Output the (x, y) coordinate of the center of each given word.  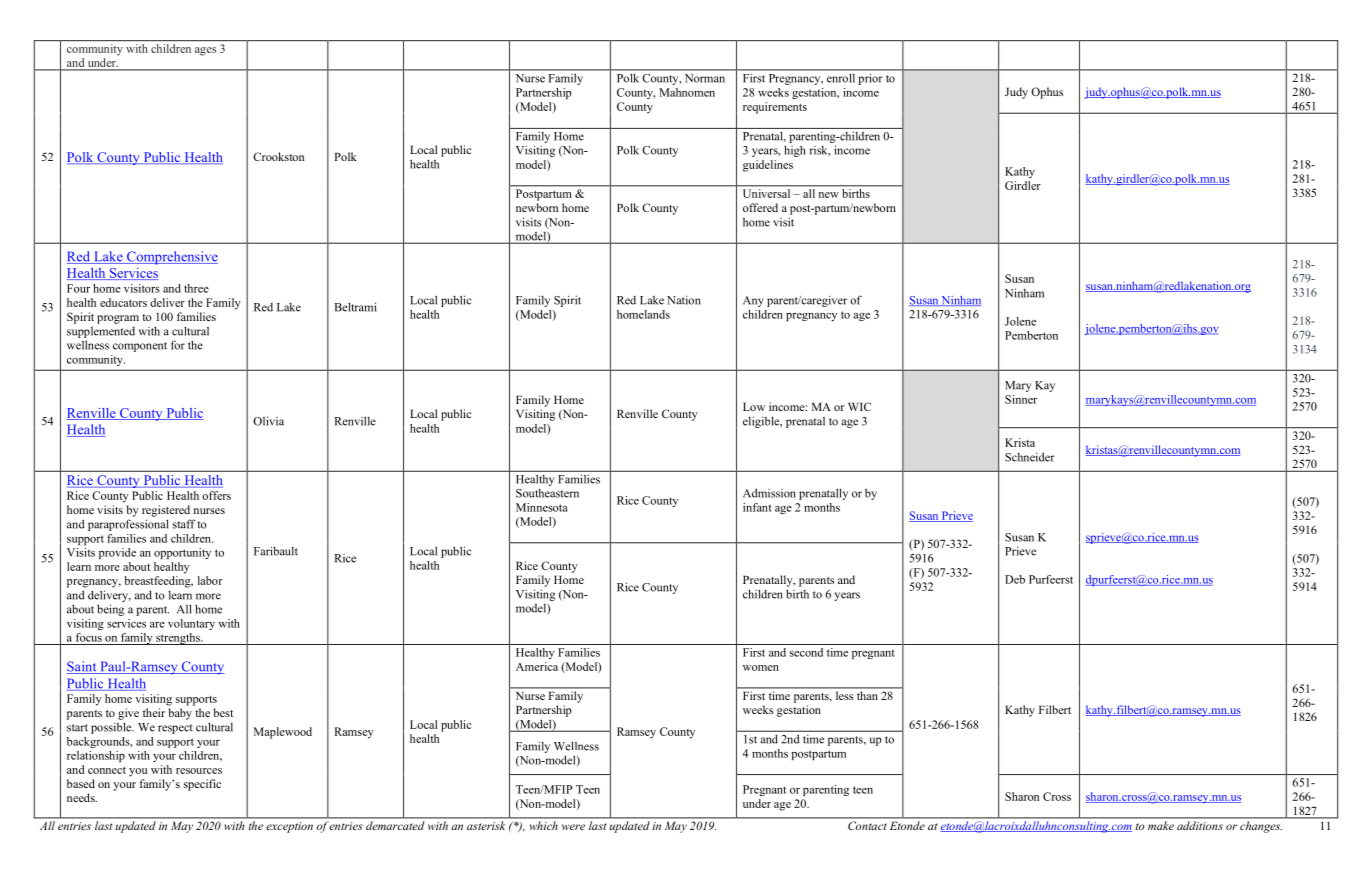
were (573, 827)
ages (205, 51)
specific (202, 785)
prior (870, 79)
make (1161, 825)
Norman (705, 78)
